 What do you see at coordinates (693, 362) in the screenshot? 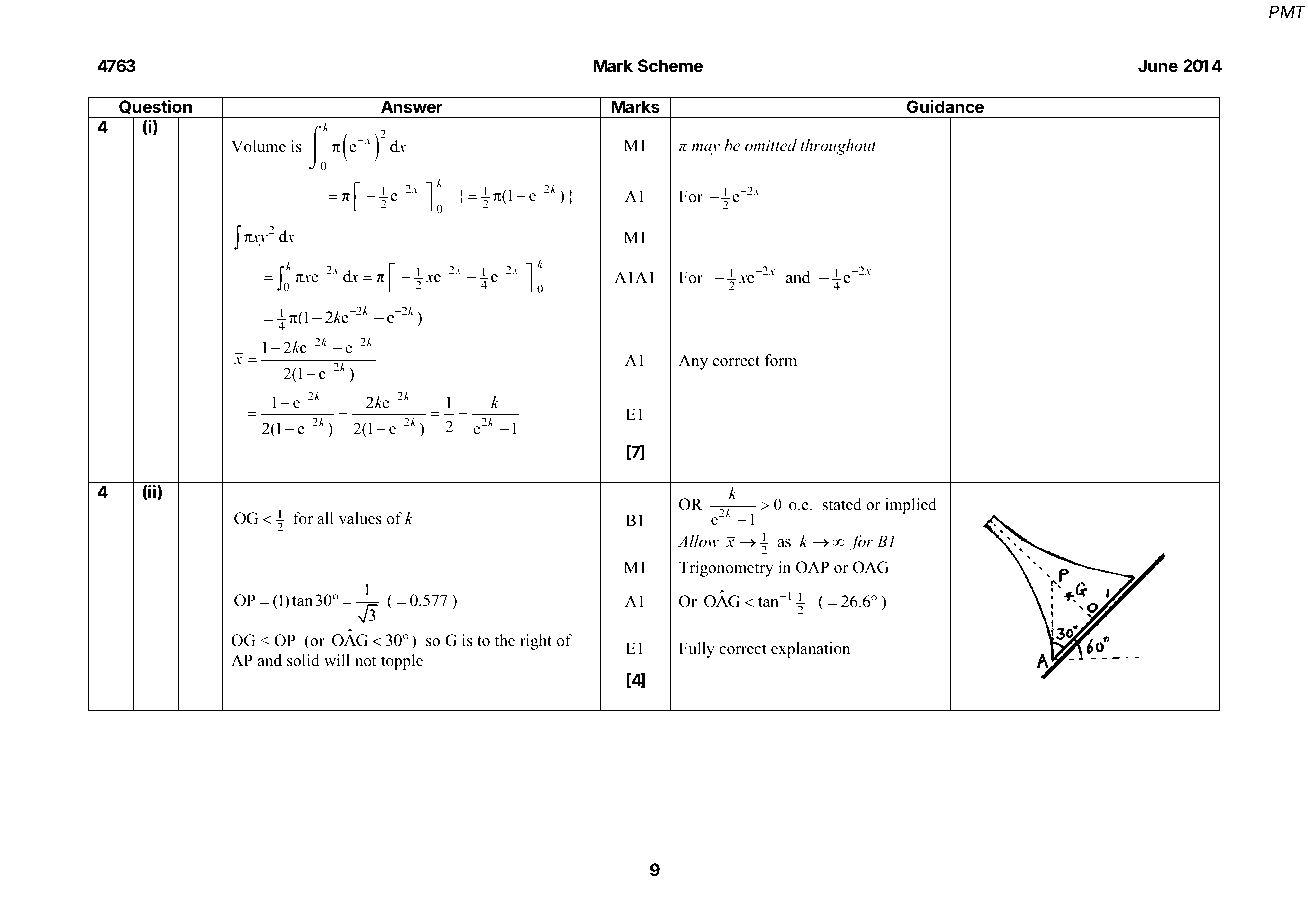
I see `Any` at bounding box center [693, 362].
